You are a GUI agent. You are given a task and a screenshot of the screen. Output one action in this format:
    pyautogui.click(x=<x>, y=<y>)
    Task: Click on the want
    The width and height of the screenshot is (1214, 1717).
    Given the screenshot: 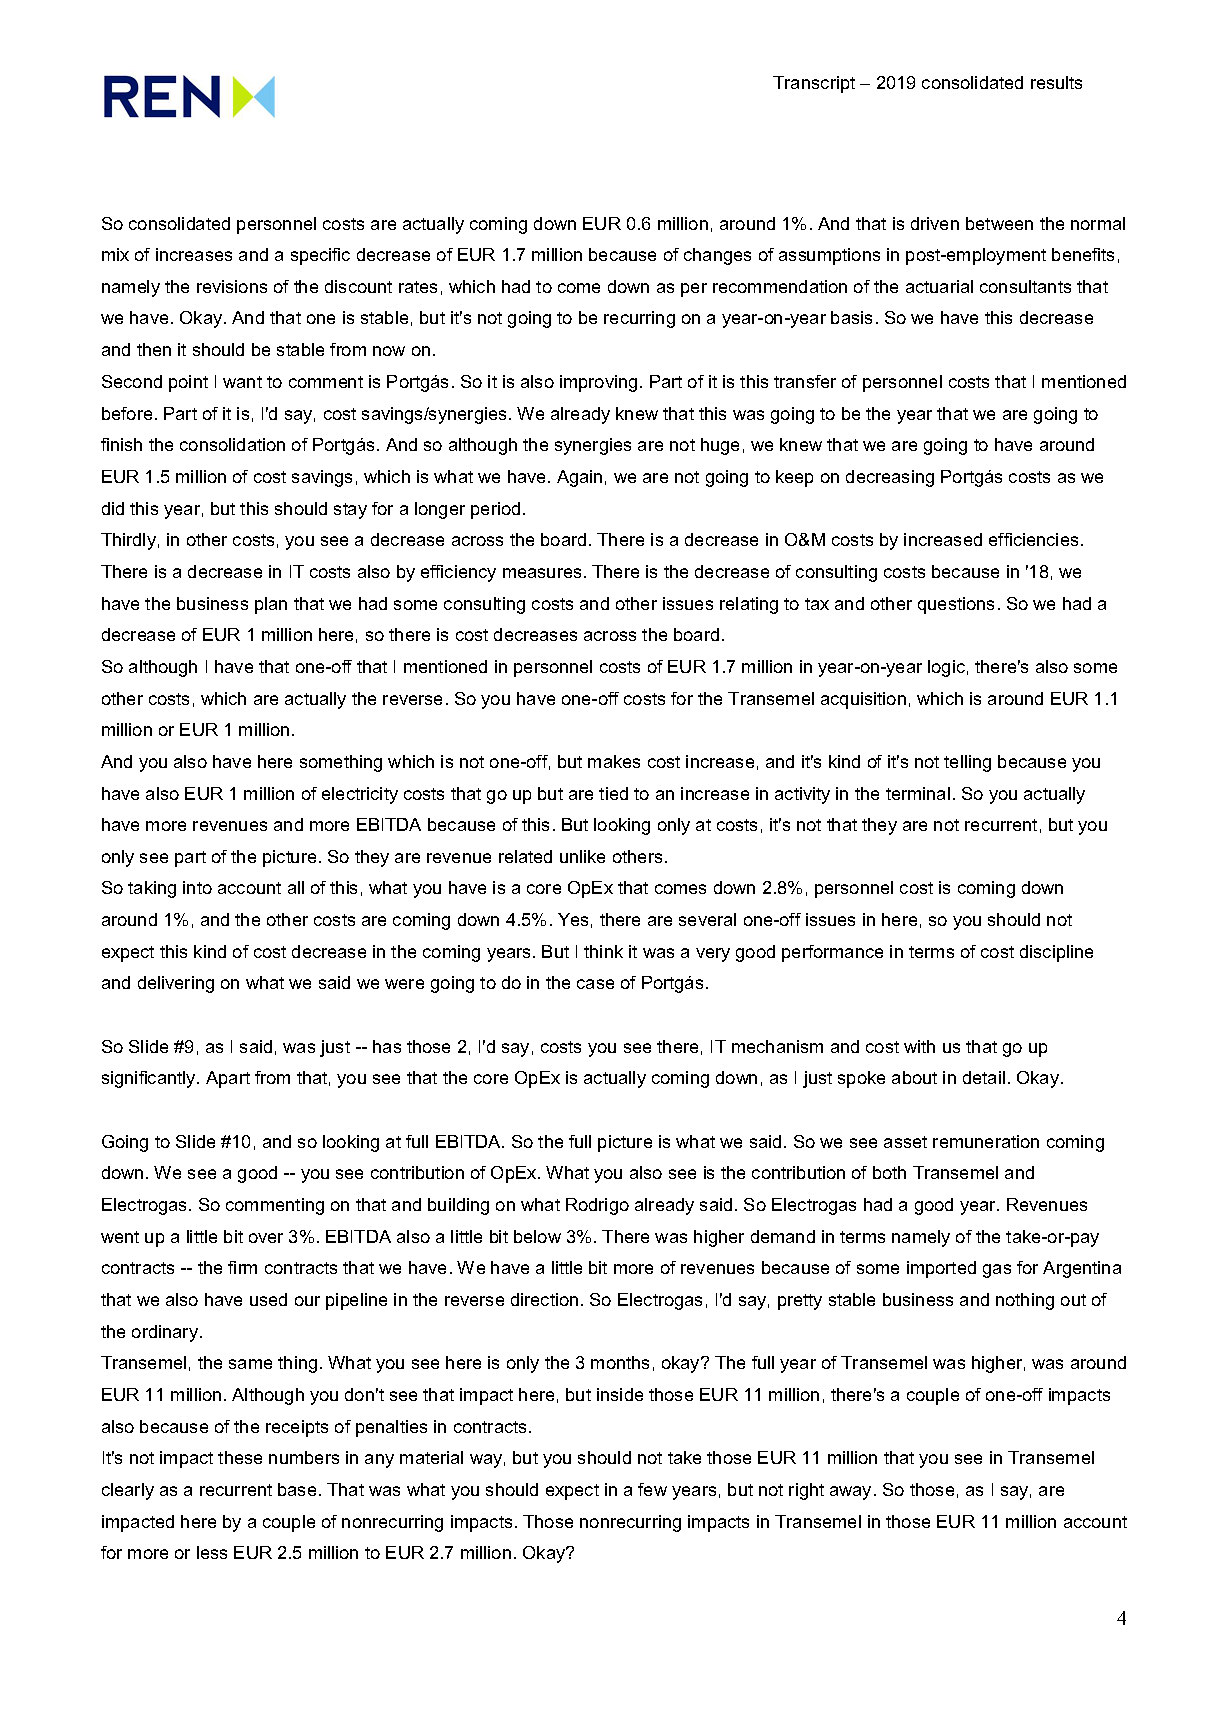 What is the action you would take?
    pyautogui.click(x=242, y=382)
